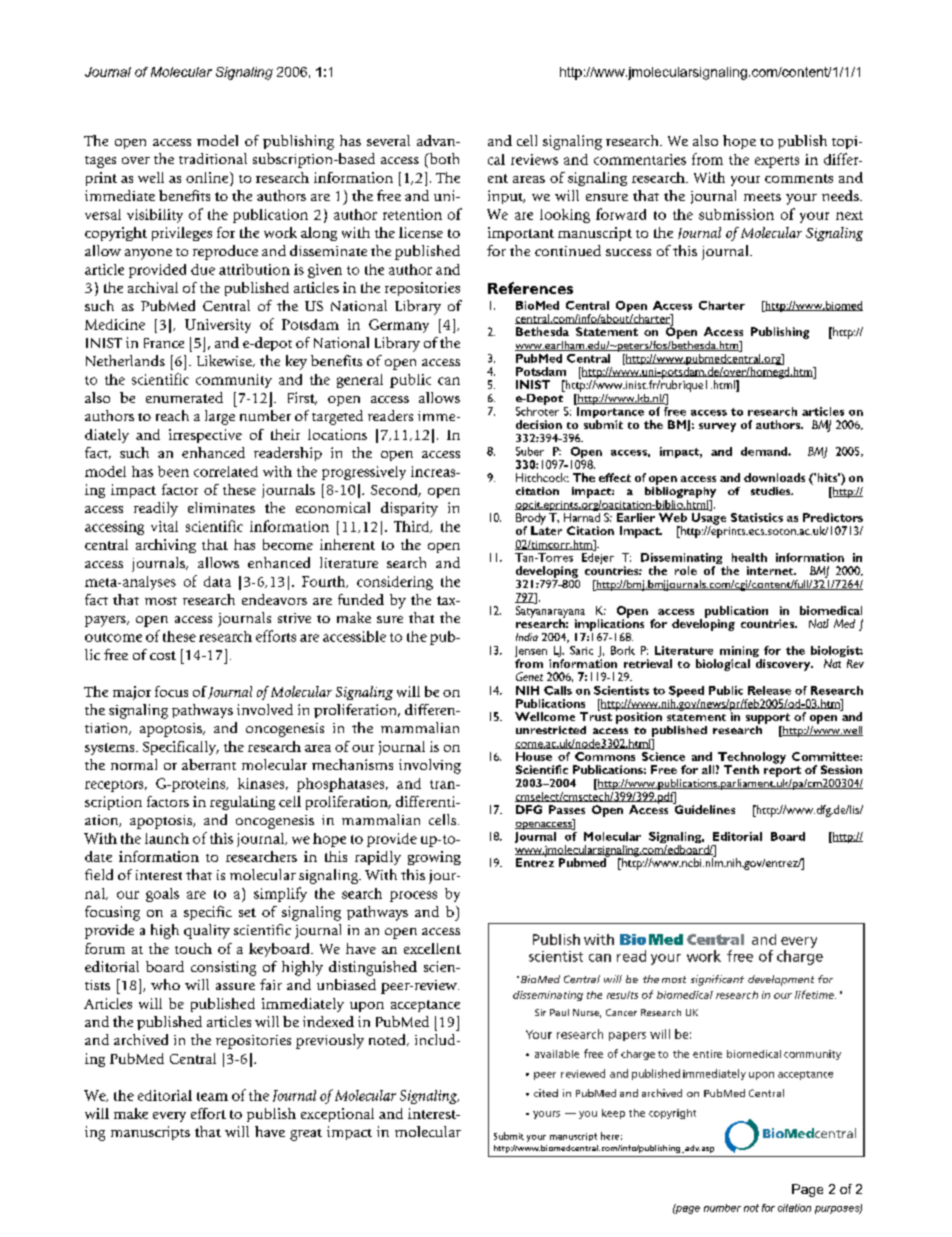 This screenshot has height=1237, width=952. What do you see at coordinates (163, 655) in the screenshot?
I see `cost` at bounding box center [163, 655].
